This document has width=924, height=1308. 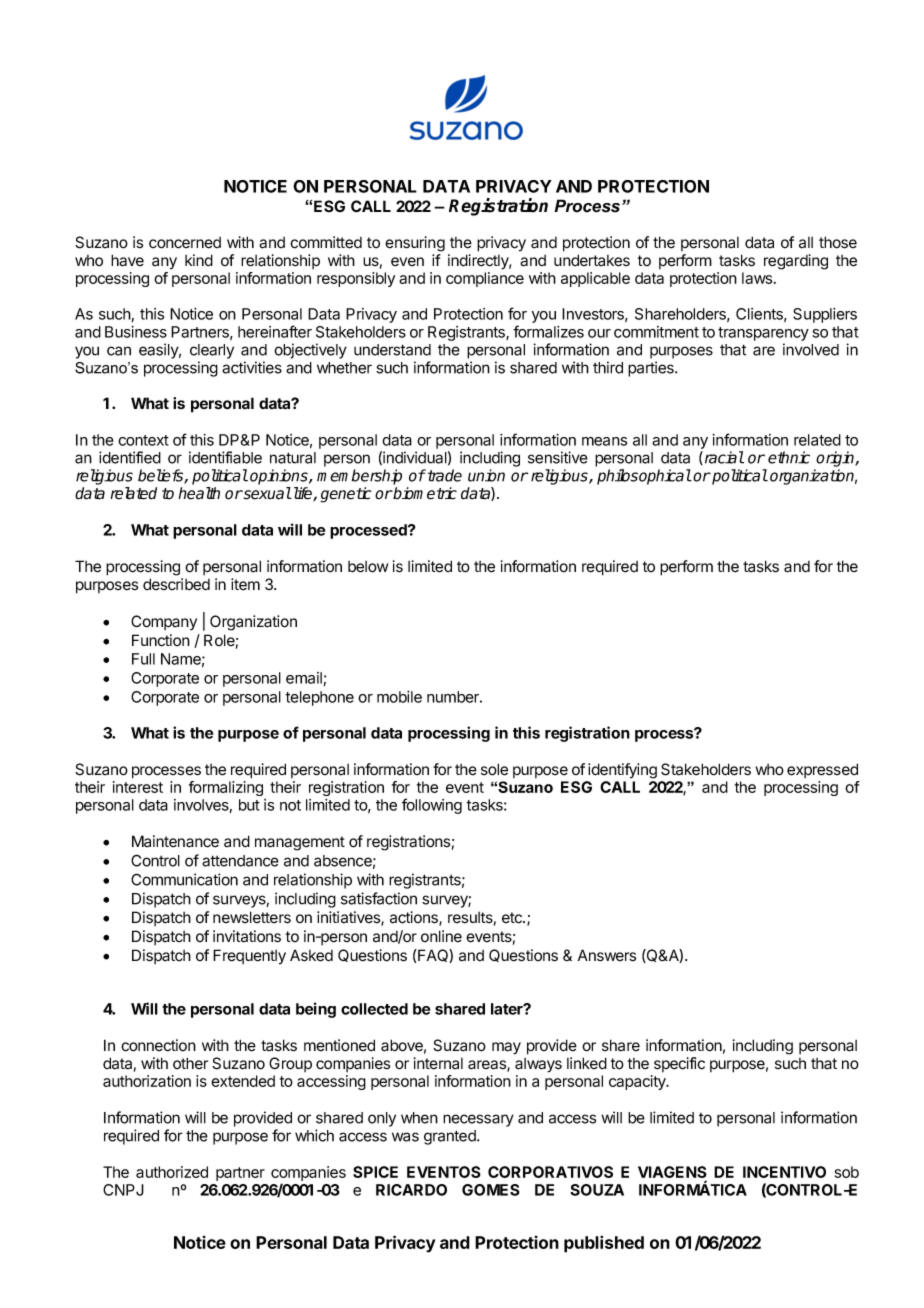 What do you see at coordinates (172, 1172) in the document?
I see `authorized` at bounding box center [172, 1172].
